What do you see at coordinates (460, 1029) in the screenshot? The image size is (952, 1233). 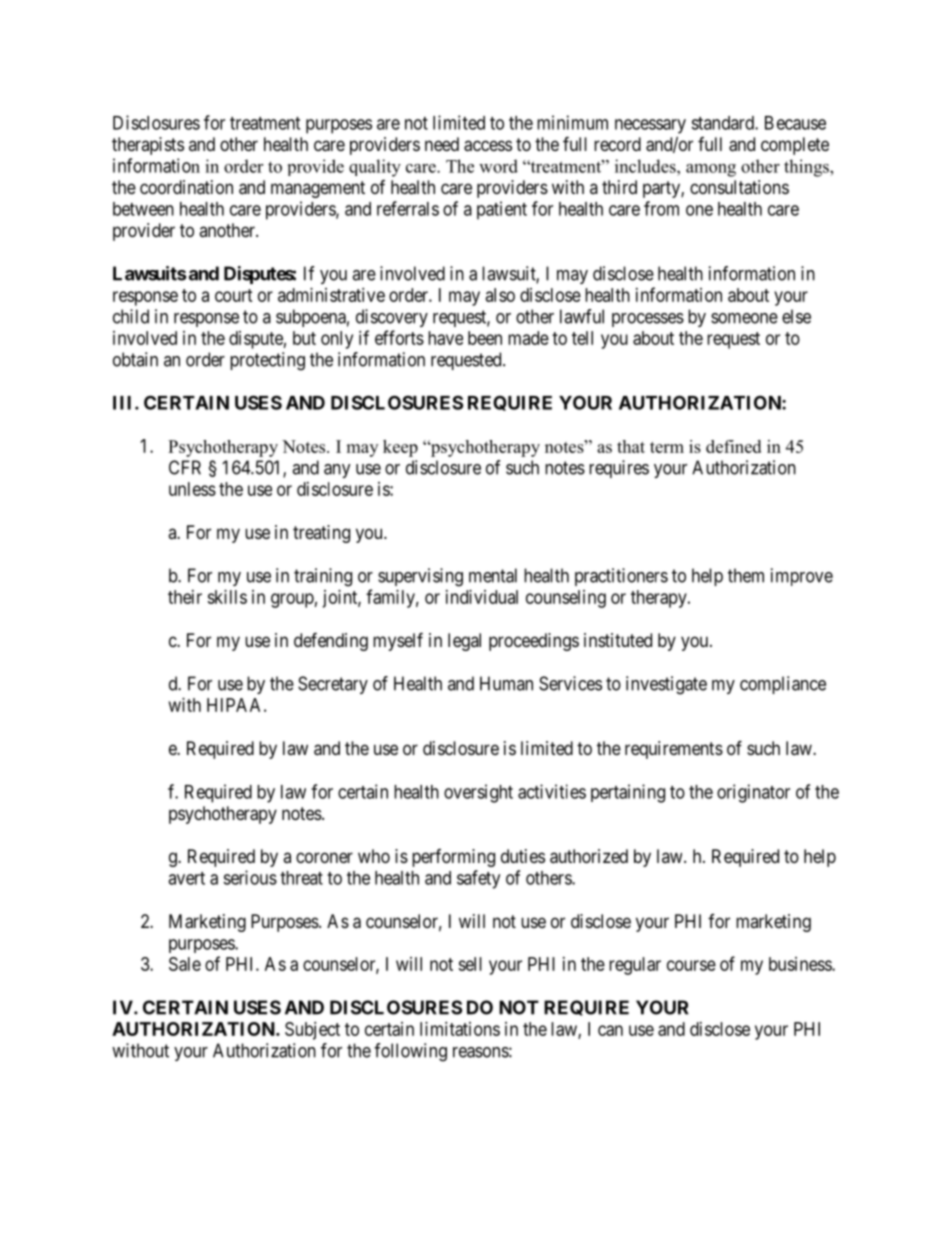 I see `limitations` at bounding box center [460, 1029].
